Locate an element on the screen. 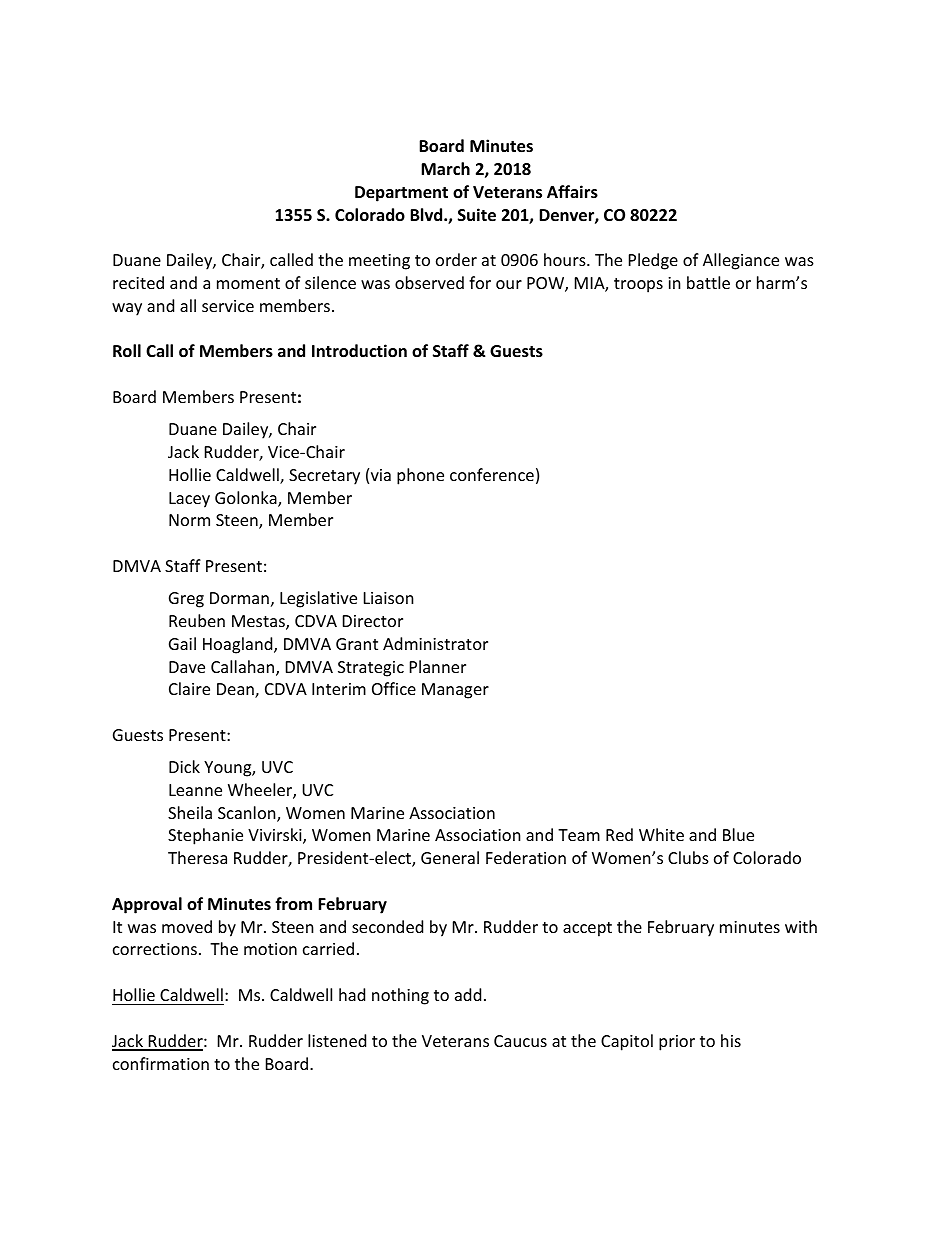  General is located at coordinates (450, 857).
